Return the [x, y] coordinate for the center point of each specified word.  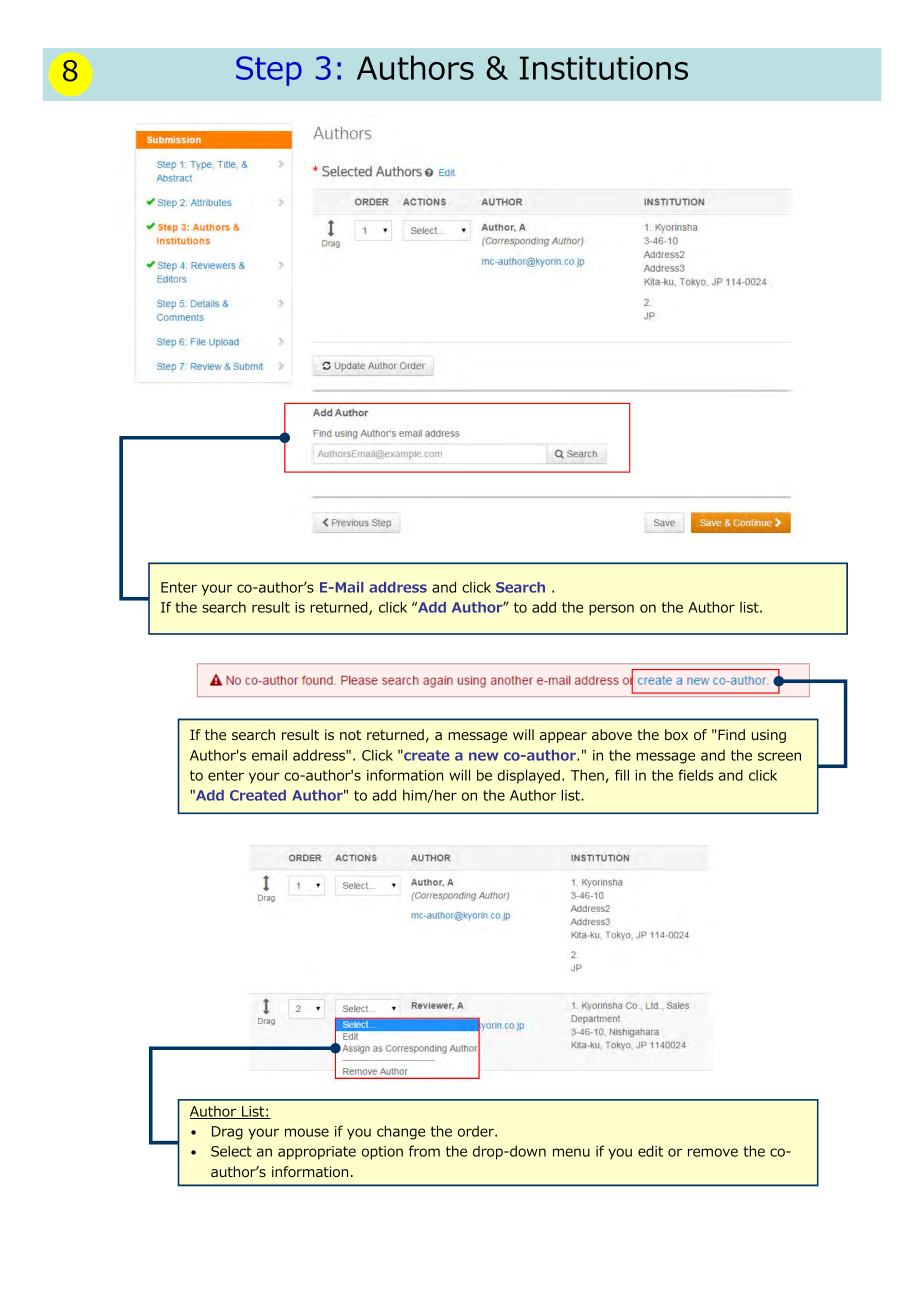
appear [563, 737]
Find [731, 734]
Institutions [604, 68]
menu [571, 1152]
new [483, 756]
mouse [307, 1132]
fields [695, 775]
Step [269, 71]
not [350, 735]
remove [713, 1152]
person [611, 610]
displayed [528, 776]
